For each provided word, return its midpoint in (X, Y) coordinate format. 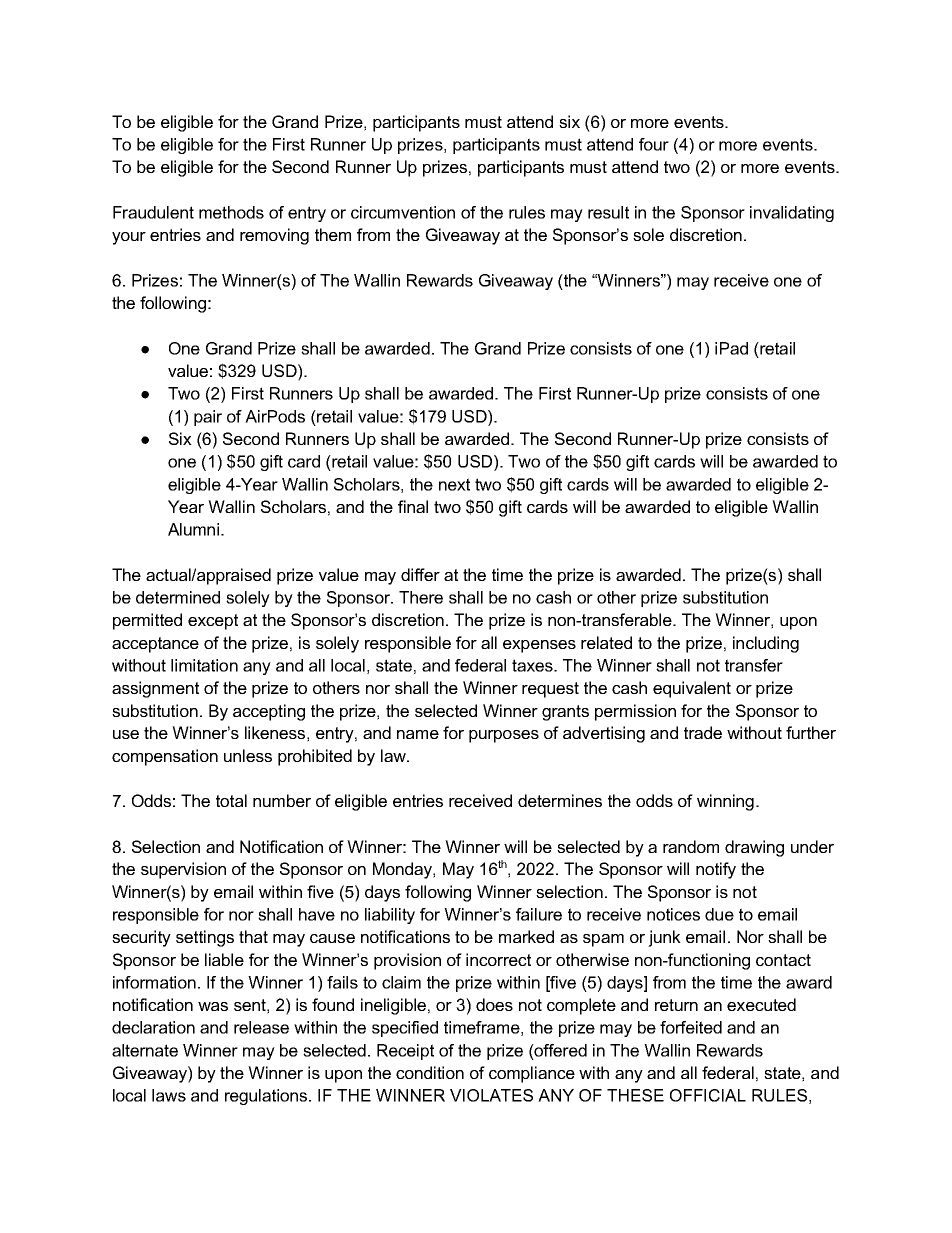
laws (169, 1095)
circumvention (403, 212)
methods (231, 212)
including (766, 644)
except (213, 622)
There (421, 597)
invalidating (792, 214)
